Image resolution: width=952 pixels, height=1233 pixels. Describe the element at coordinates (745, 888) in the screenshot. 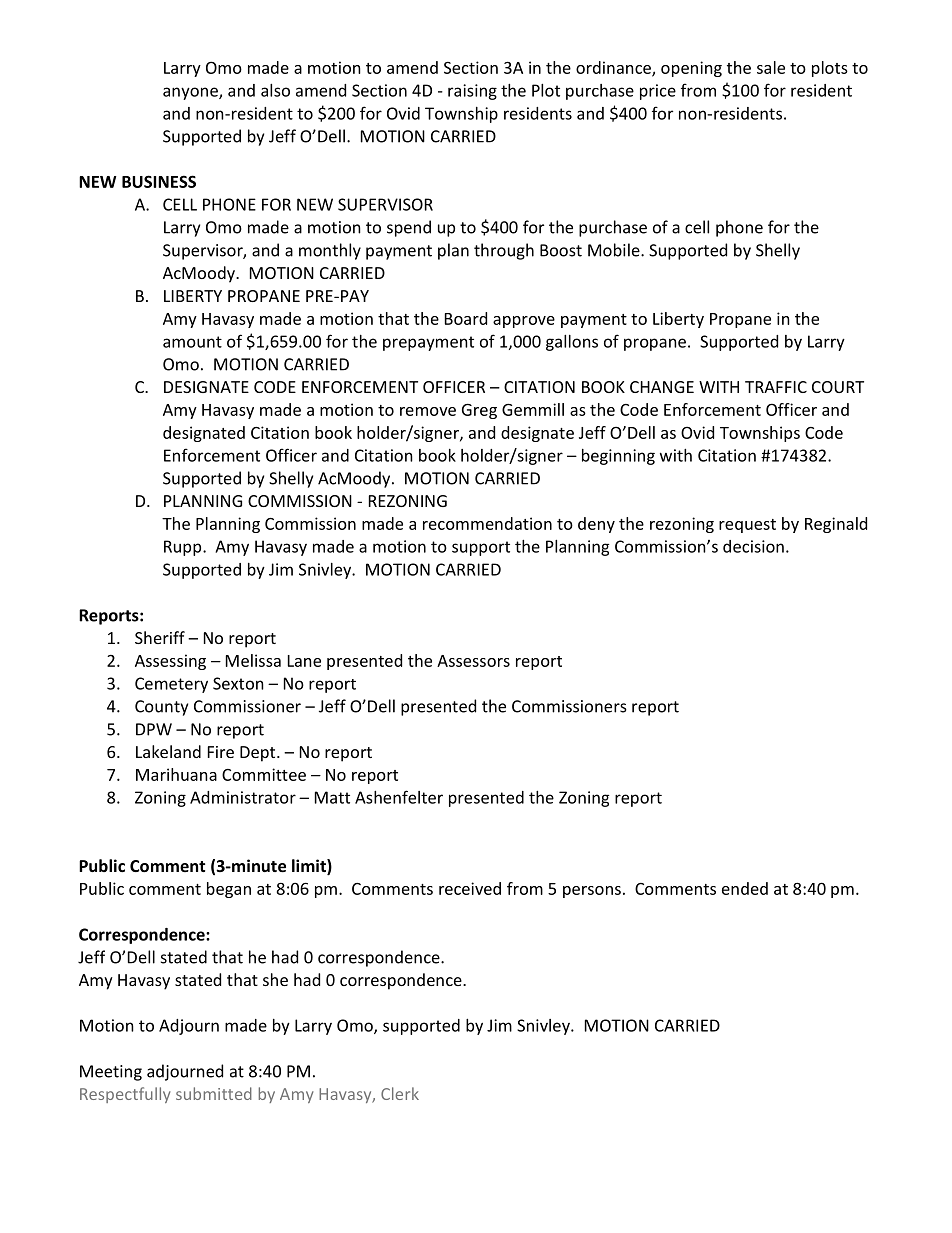

I see `ended` at that location.
